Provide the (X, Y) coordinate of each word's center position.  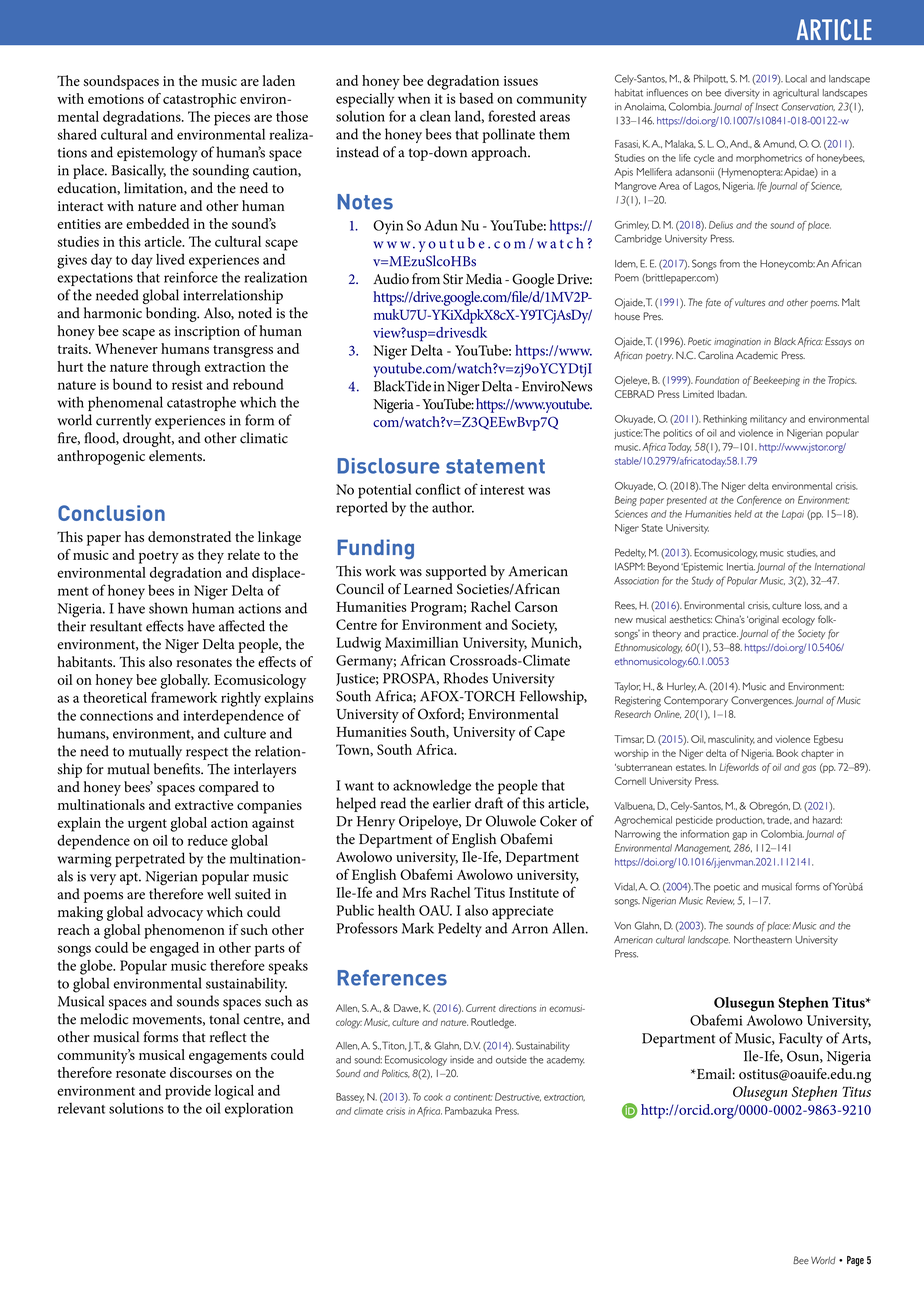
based (476, 98)
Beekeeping (776, 381)
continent (473, 1097)
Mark (418, 928)
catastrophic (199, 100)
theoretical (115, 697)
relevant (81, 1108)
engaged (174, 949)
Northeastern (763, 940)
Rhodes (465, 678)
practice (720, 634)
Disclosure (388, 466)
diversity (742, 94)
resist (187, 385)
